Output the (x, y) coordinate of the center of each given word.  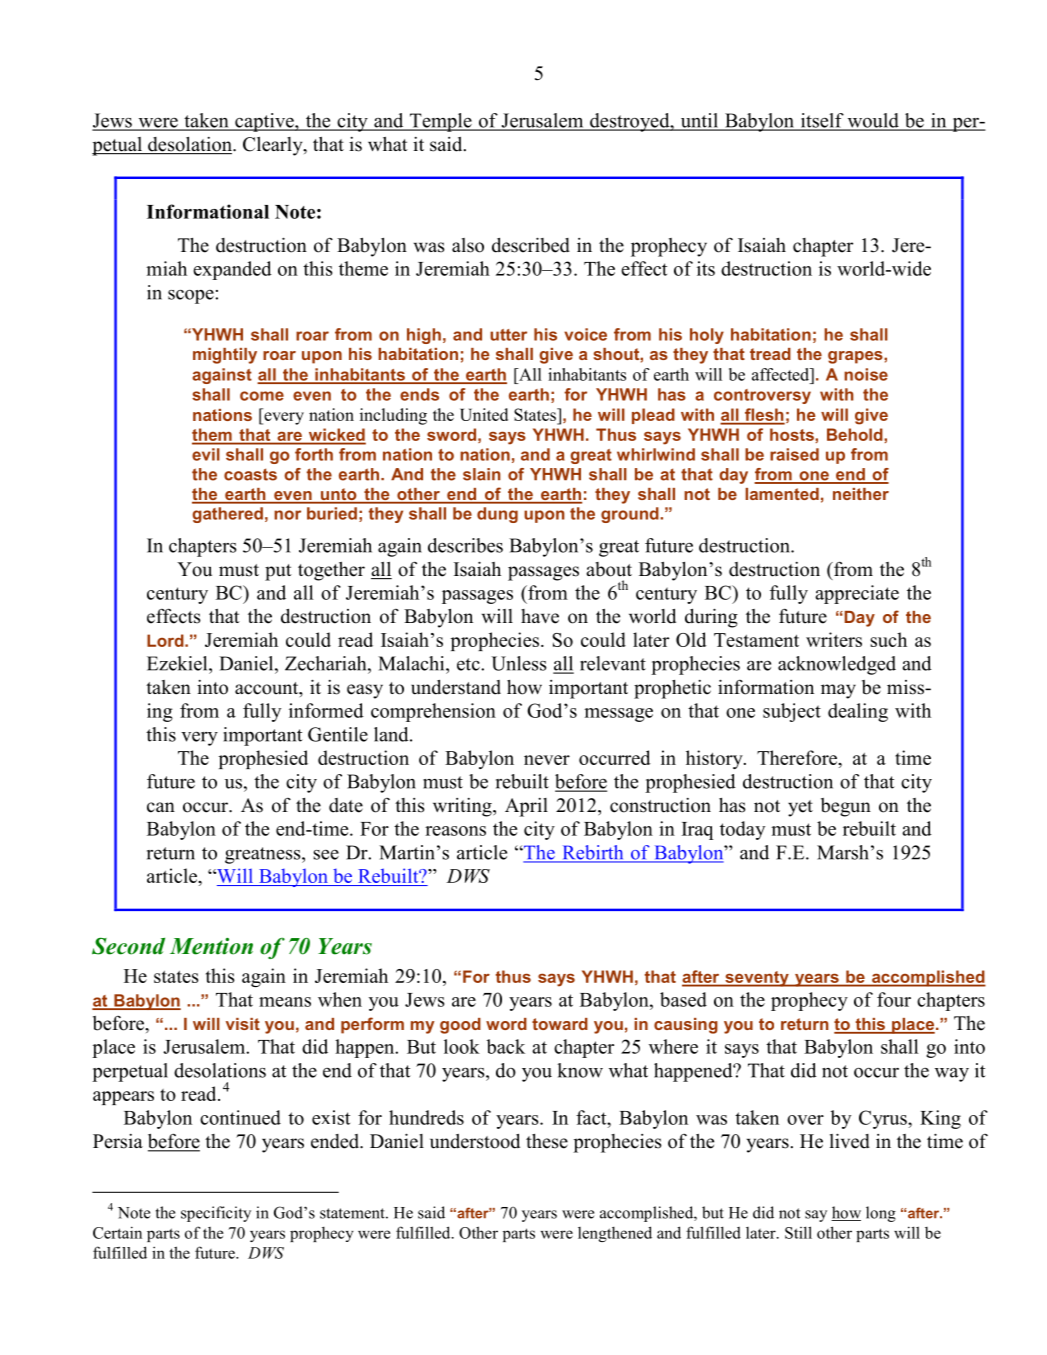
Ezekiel (178, 663)
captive (264, 122)
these (547, 1141)
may (838, 691)
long (881, 1214)
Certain (117, 1232)
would (873, 121)
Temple (441, 122)
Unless (519, 663)
